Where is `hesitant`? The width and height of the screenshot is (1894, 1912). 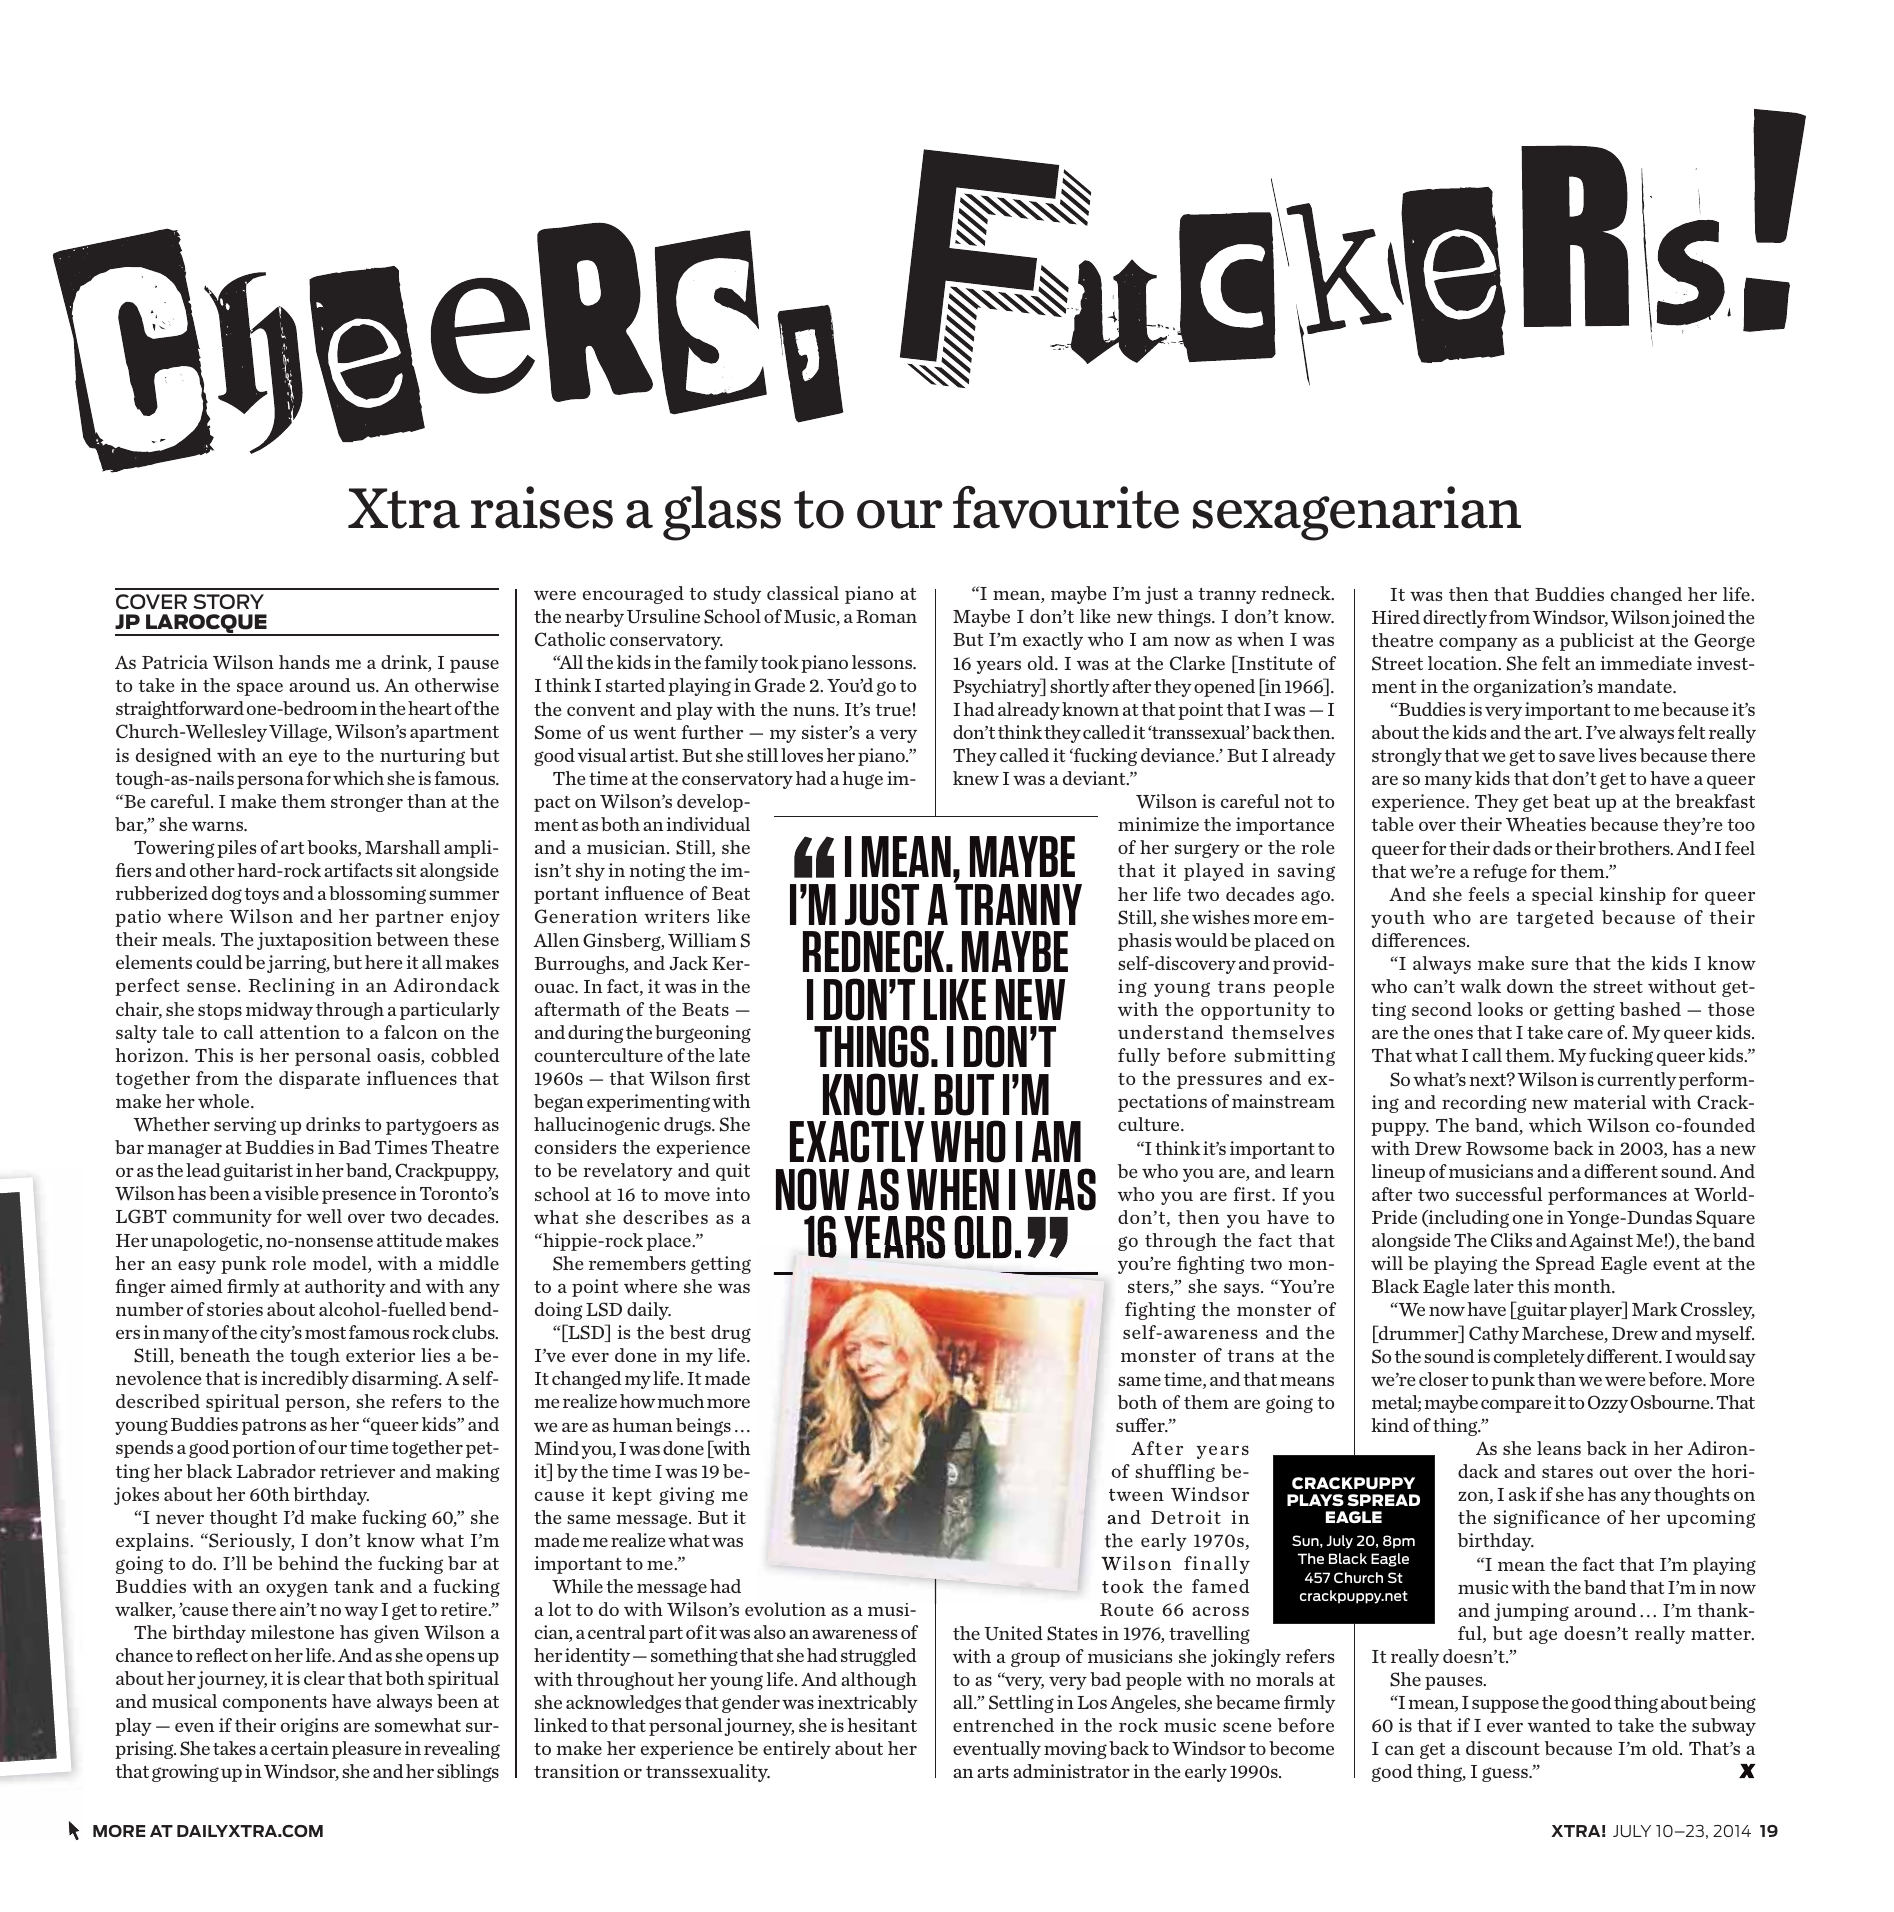 hesitant is located at coordinates (882, 1725).
